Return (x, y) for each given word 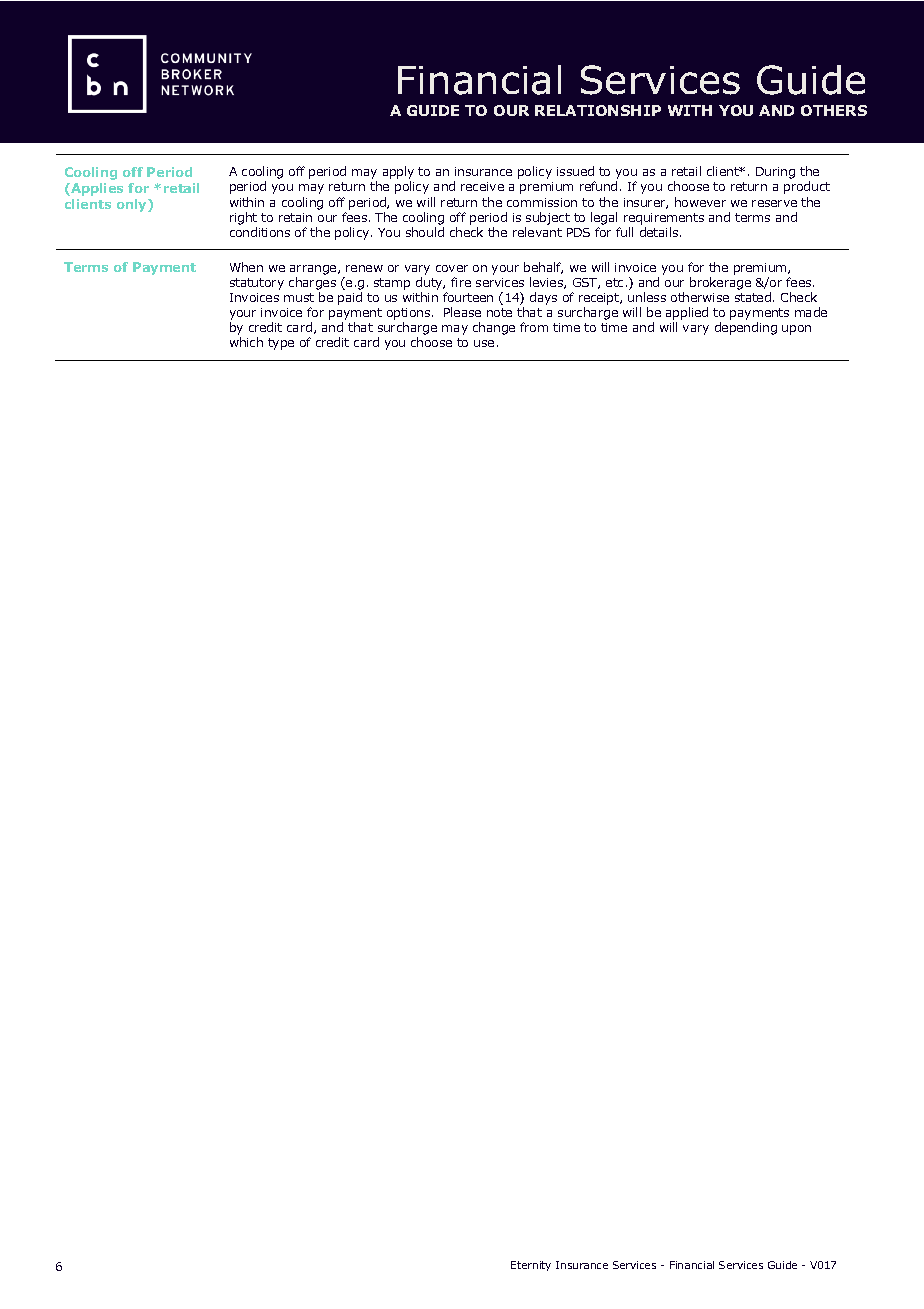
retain (295, 217)
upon (796, 330)
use (484, 343)
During (775, 173)
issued (575, 171)
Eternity (531, 1266)
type (281, 344)
